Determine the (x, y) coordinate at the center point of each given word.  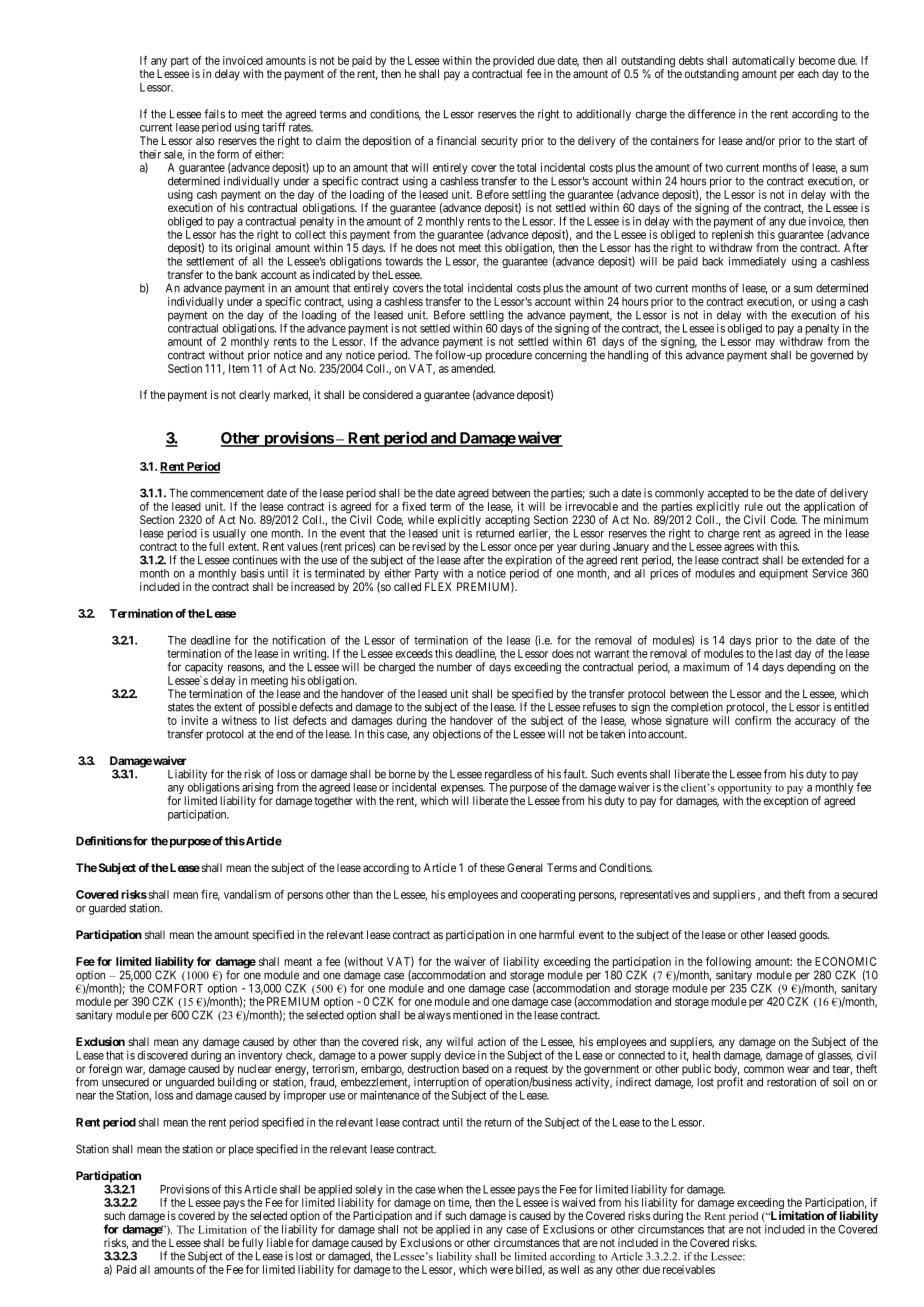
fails (214, 114)
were (501, 1270)
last (784, 653)
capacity (204, 668)
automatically (763, 61)
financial (456, 140)
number (454, 667)
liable (280, 1242)
